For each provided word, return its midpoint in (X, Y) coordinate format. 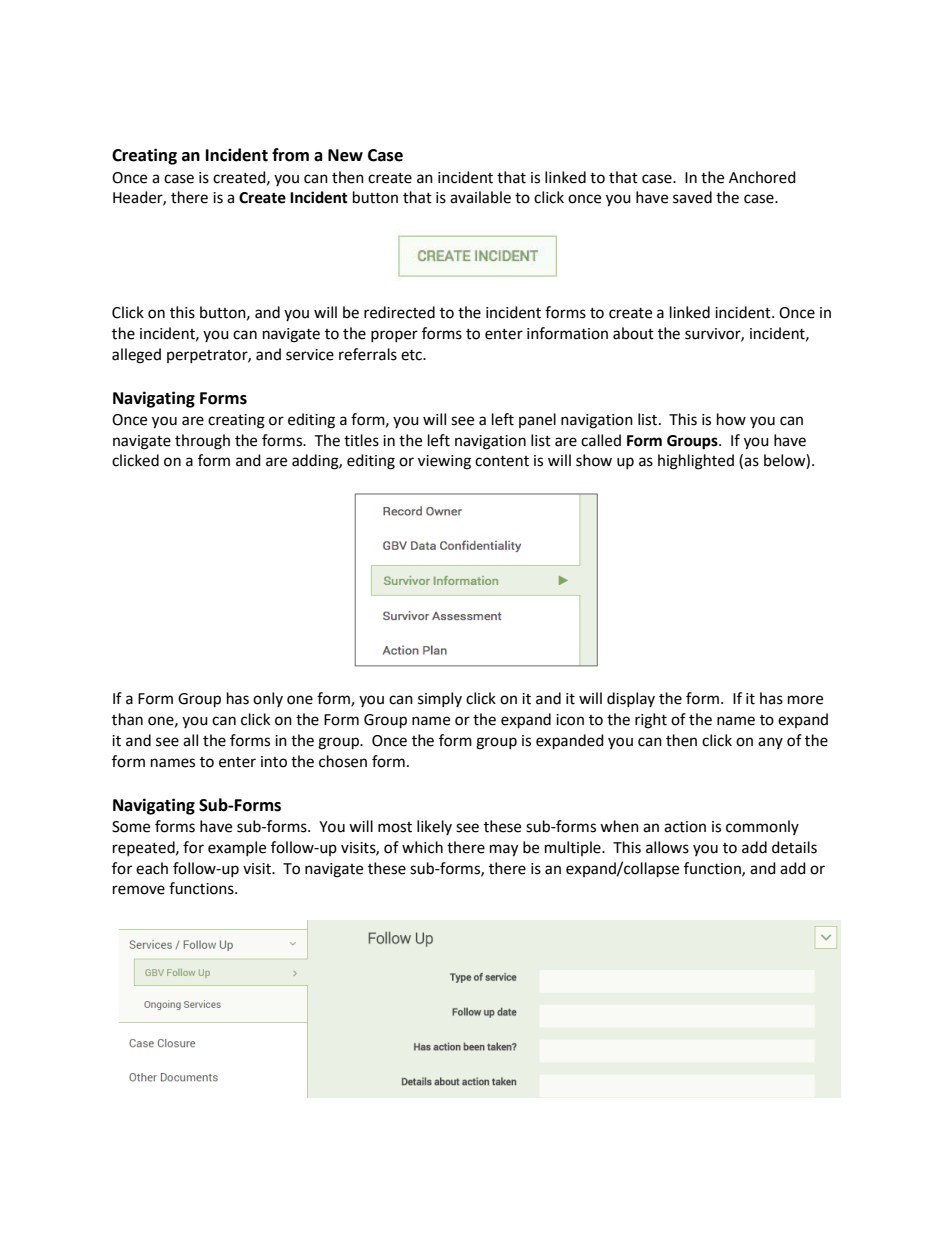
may (504, 850)
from (290, 155)
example (237, 848)
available (480, 197)
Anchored (762, 177)
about (633, 333)
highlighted (696, 462)
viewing (444, 462)
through (202, 442)
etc (413, 355)
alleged (136, 356)
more (805, 700)
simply (440, 699)
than (127, 719)
